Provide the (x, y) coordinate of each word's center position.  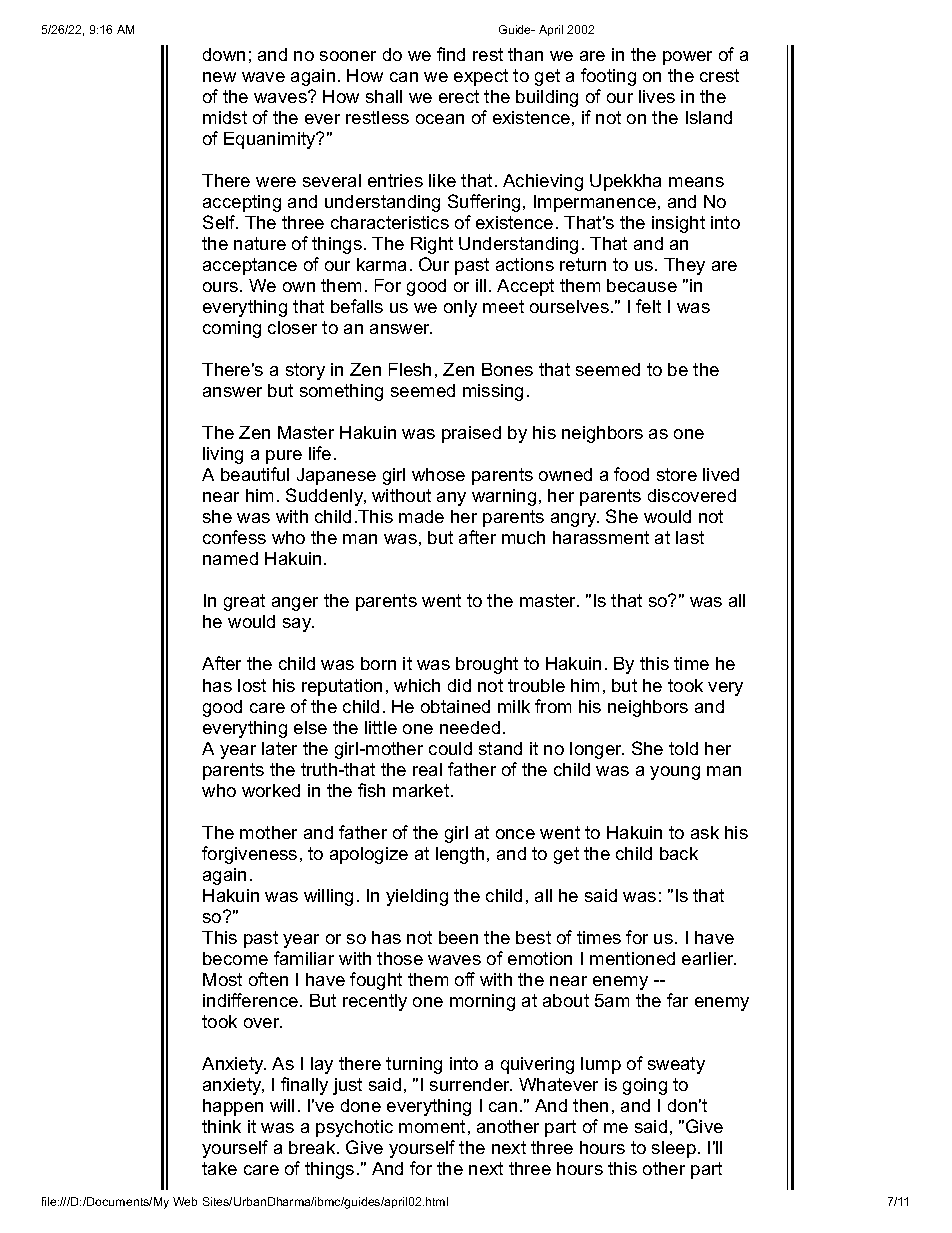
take (219, 1168)
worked (271, 790)
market (422, 790)
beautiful (255, 474)
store (677, 474)
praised (471, 434)
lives (657, 96)
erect (459, 96)
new (219, 77)
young (675, 773)
